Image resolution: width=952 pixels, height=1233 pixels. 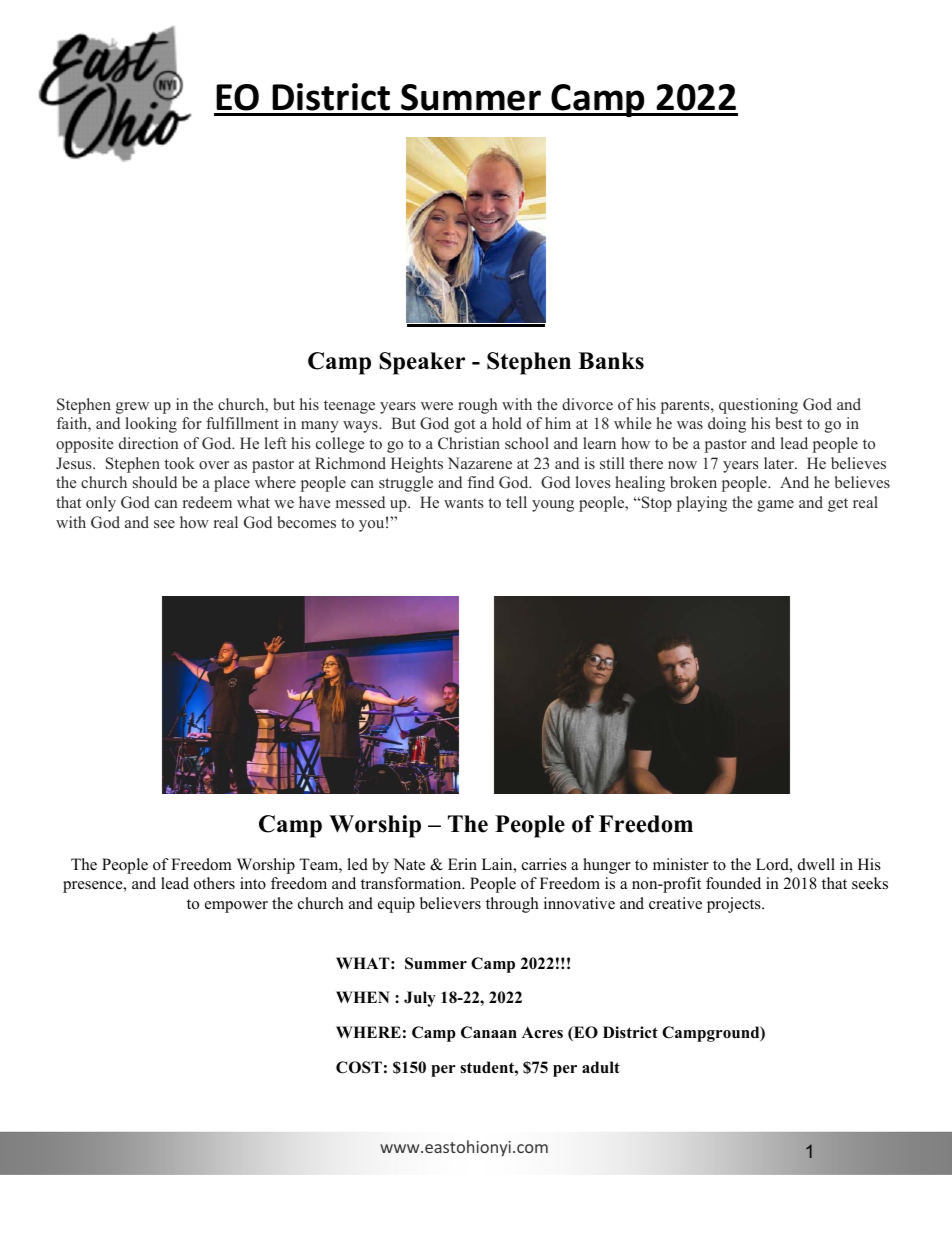 I want to click on COST, so click(x=359, y=1067).
